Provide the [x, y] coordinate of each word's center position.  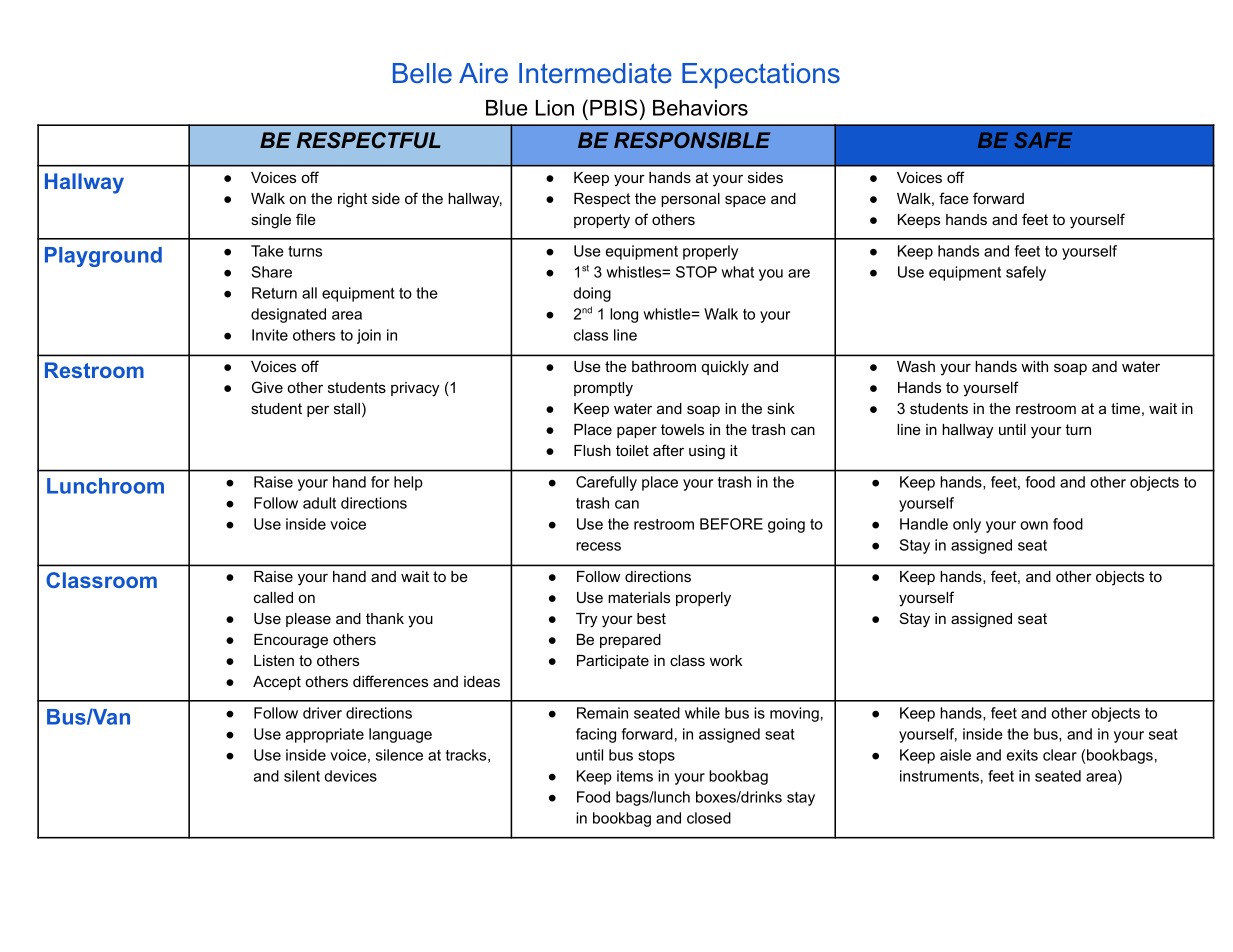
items [635, 776]
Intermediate [595, 73]
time [1125, 408]
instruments [939, 776]
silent [302, 776]
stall [347, 408]
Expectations [761, 76]
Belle [422, 73]
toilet [632, 450]
